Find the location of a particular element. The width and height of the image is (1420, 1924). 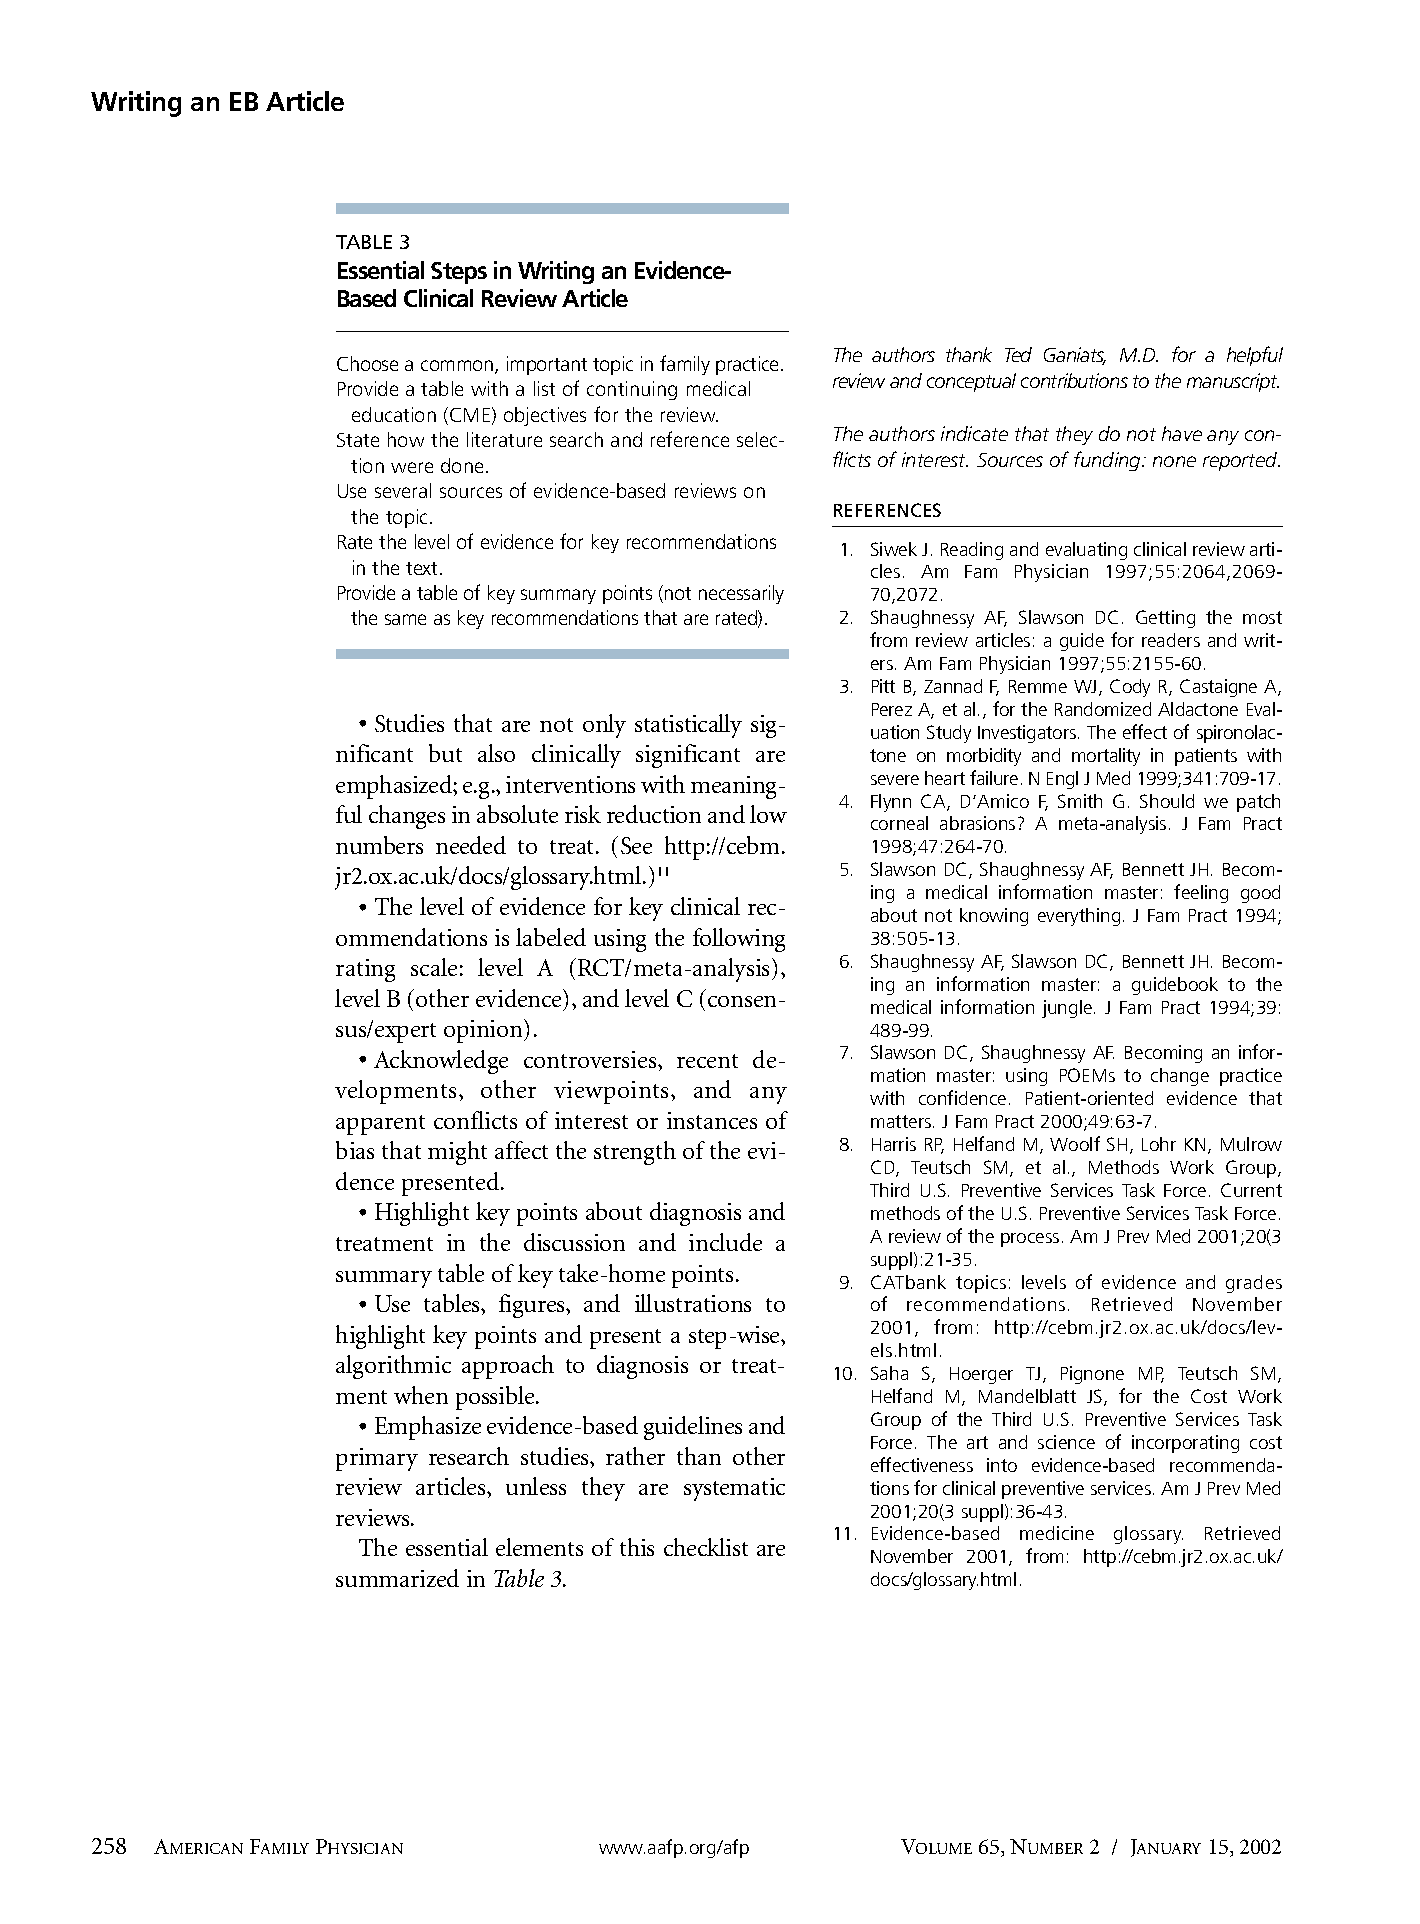

CME is located at coordinates (470, 415).
